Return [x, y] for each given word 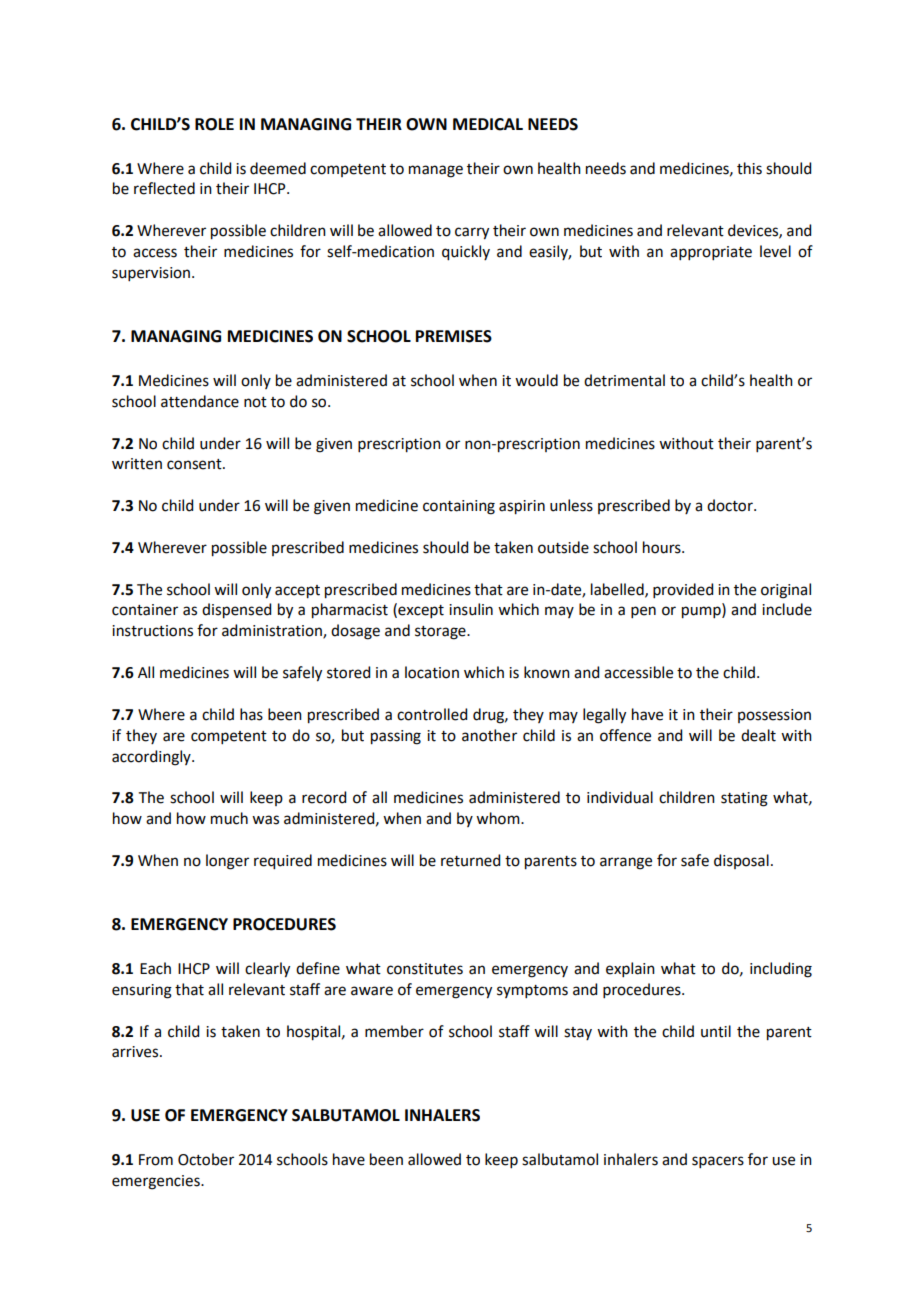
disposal [741, 861]
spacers [718, 1162]
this [749, 168]
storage [441, 633]
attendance [200, 401]
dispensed [236, 611]
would [536, 380]
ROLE [214, 124]
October [206, 1159]
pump [702, 612]
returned [470, 860]
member [394, 1031]
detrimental [624, 380]
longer [227, 862]
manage [436, 171]
